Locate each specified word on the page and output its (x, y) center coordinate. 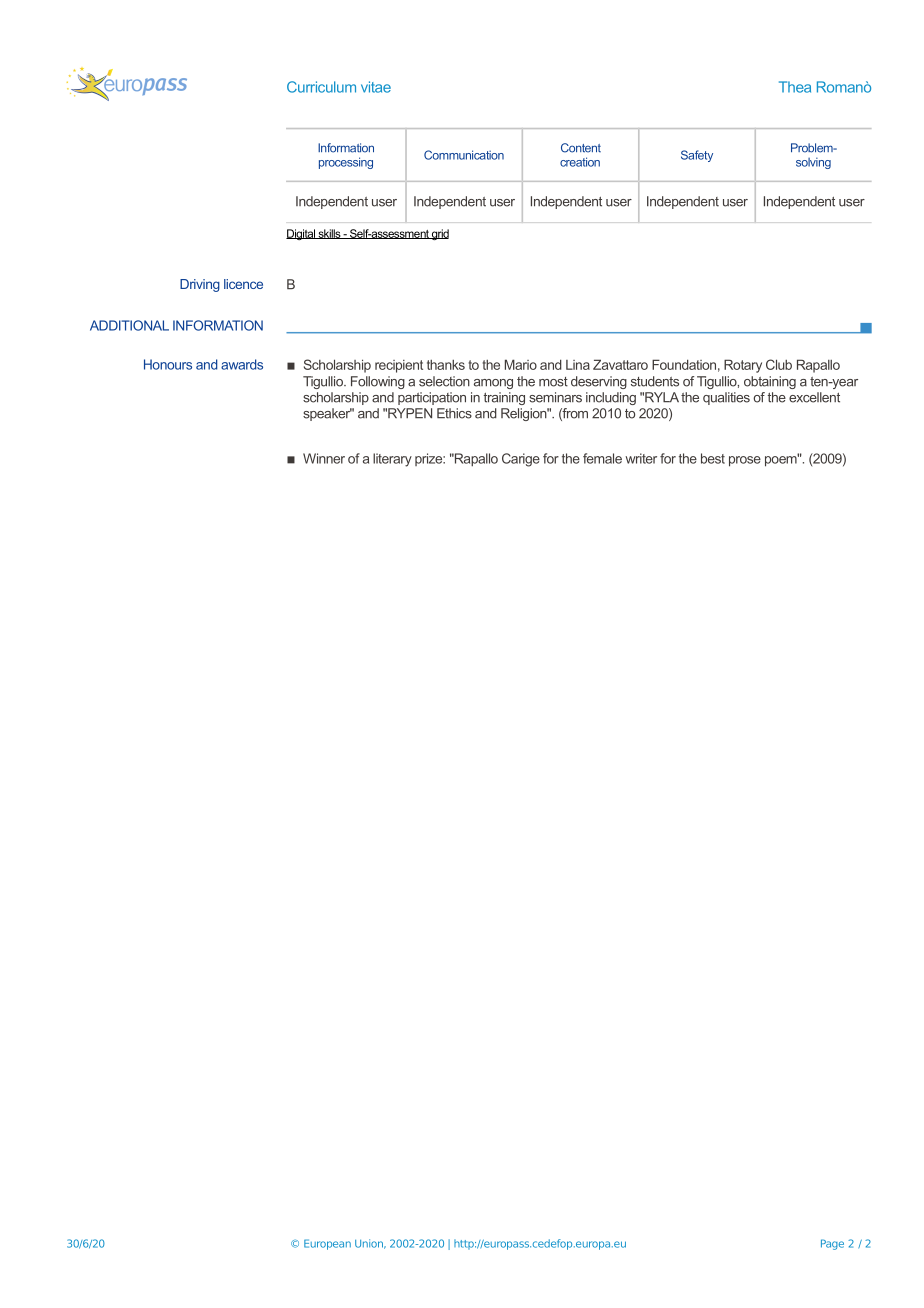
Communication (464, 155)
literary (392, 460)
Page (832, 1244)
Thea (795, 87)
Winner (324, 458)
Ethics (454, 413)
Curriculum (321, 87)
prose (745, 461)
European (327, 1244)
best (713, 458)
